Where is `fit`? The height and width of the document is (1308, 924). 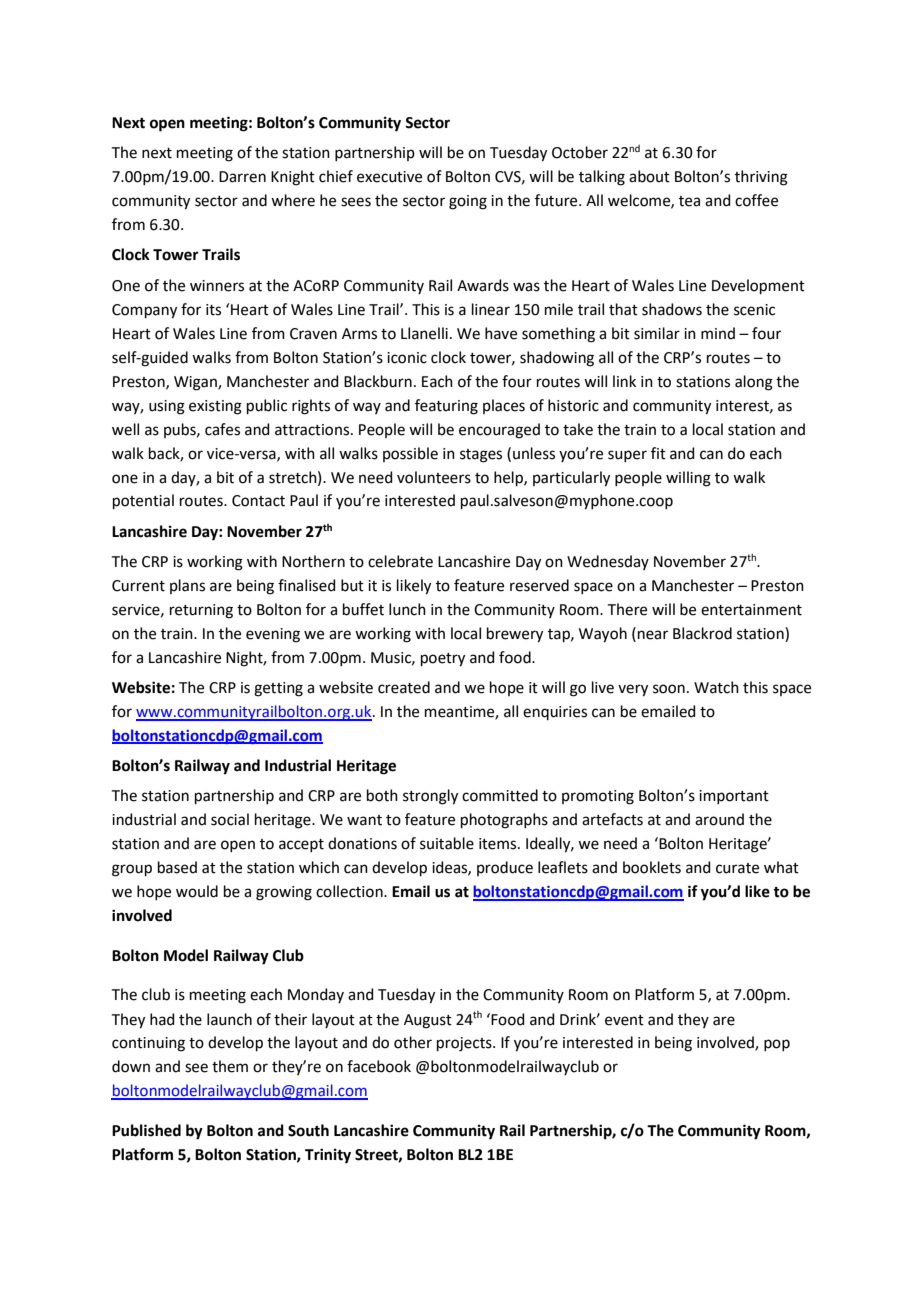
fit is located at coordinates (658, 453).
